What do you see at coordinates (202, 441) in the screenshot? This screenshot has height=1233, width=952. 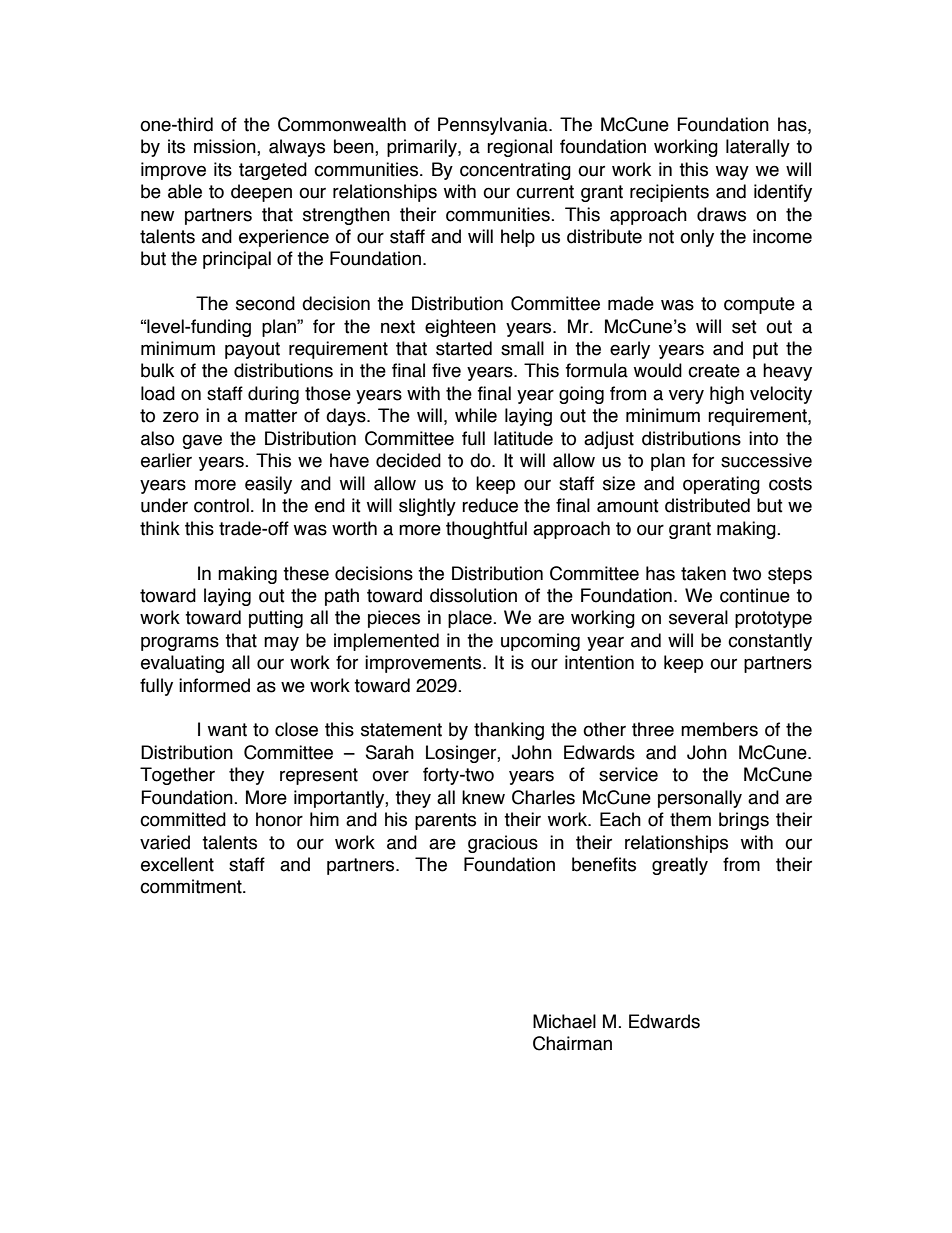 I see `gave` at bounding box center [202, 441].
